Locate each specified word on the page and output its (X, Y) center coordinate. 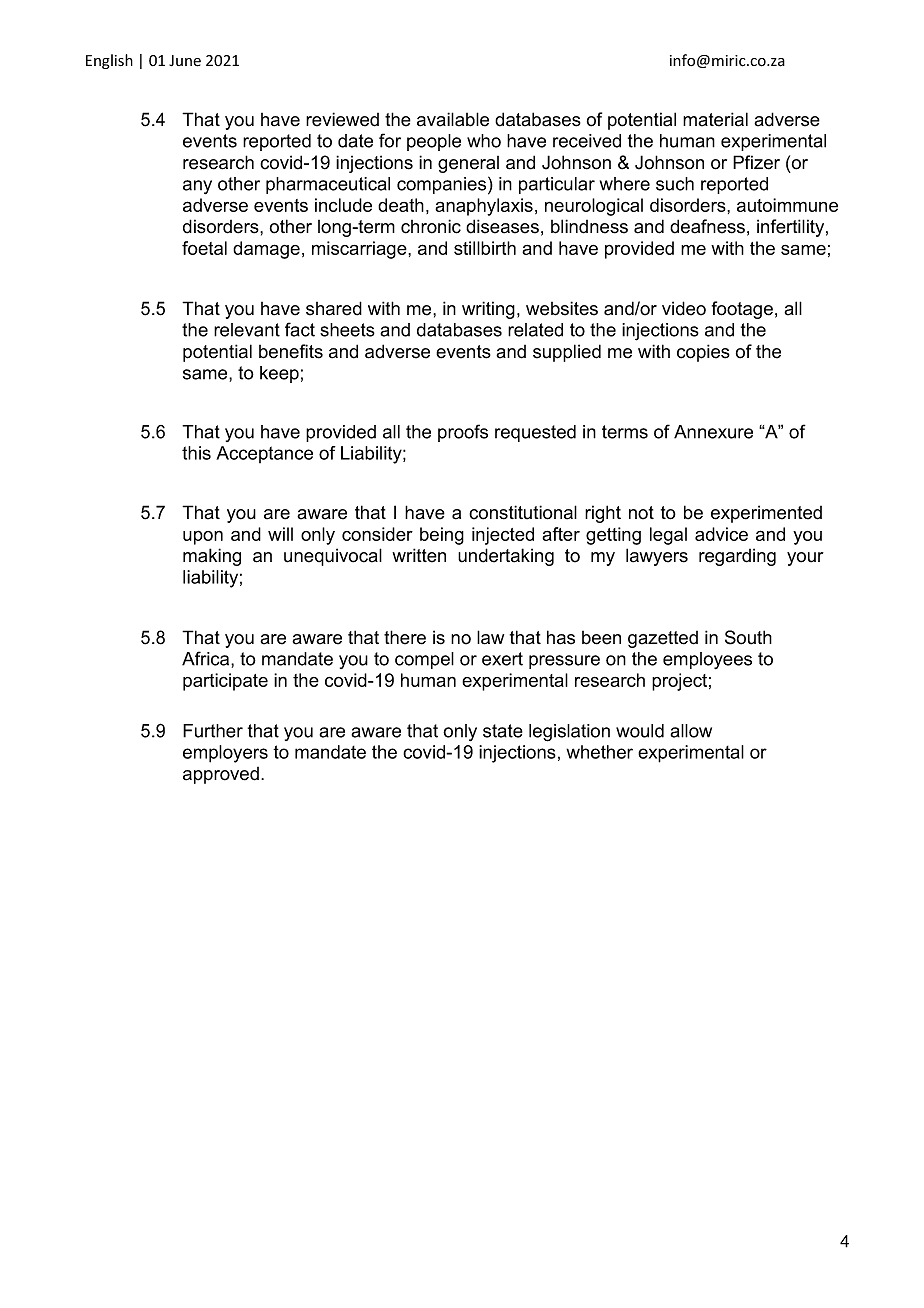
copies (703, 353)
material (715, 119)
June (185, 61)
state (503, 731)
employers (225, 754)
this (196, 453)
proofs (463, 433)
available (453, 119)
